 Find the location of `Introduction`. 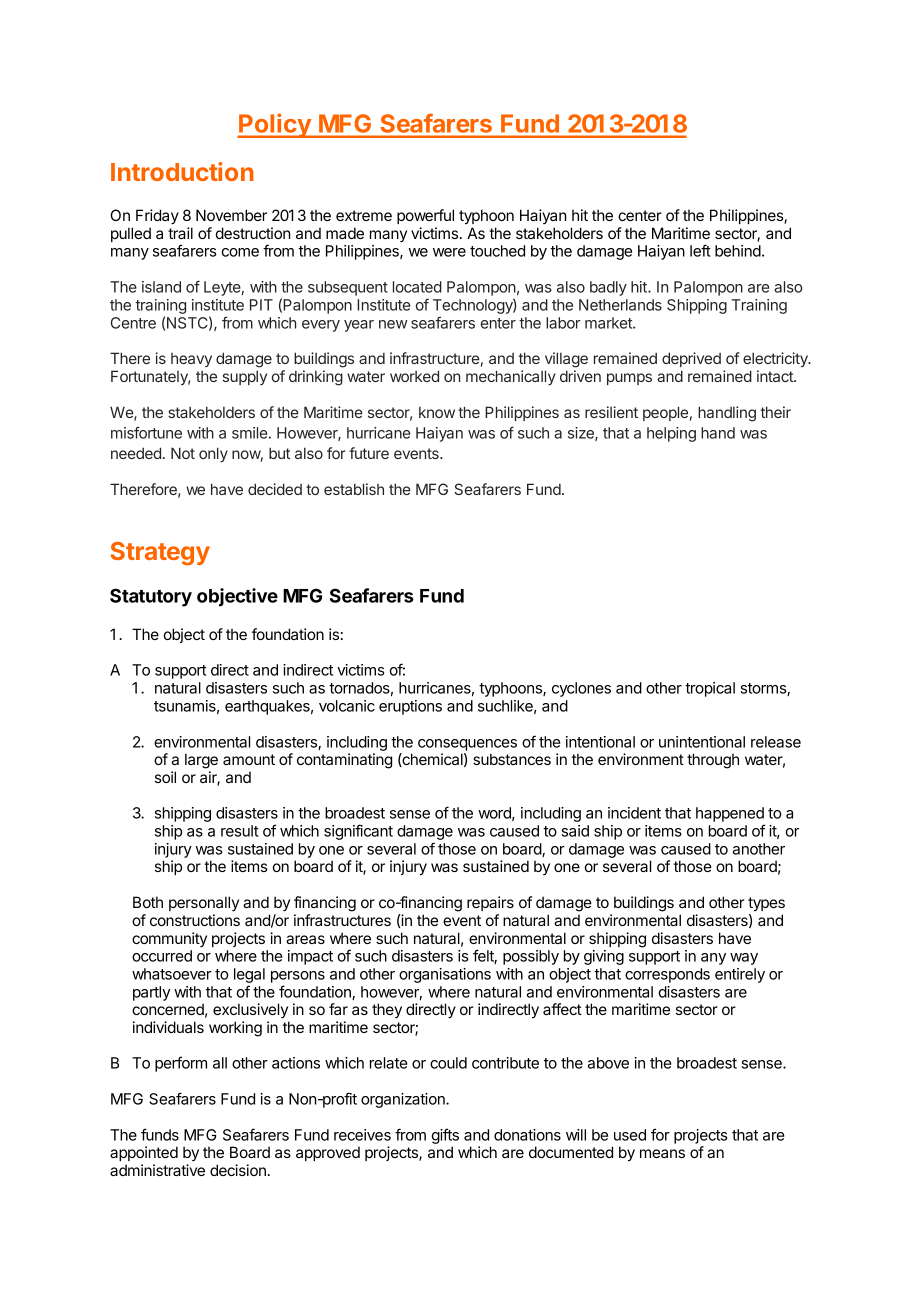

Introduction is located at coordinates (182, 171).
